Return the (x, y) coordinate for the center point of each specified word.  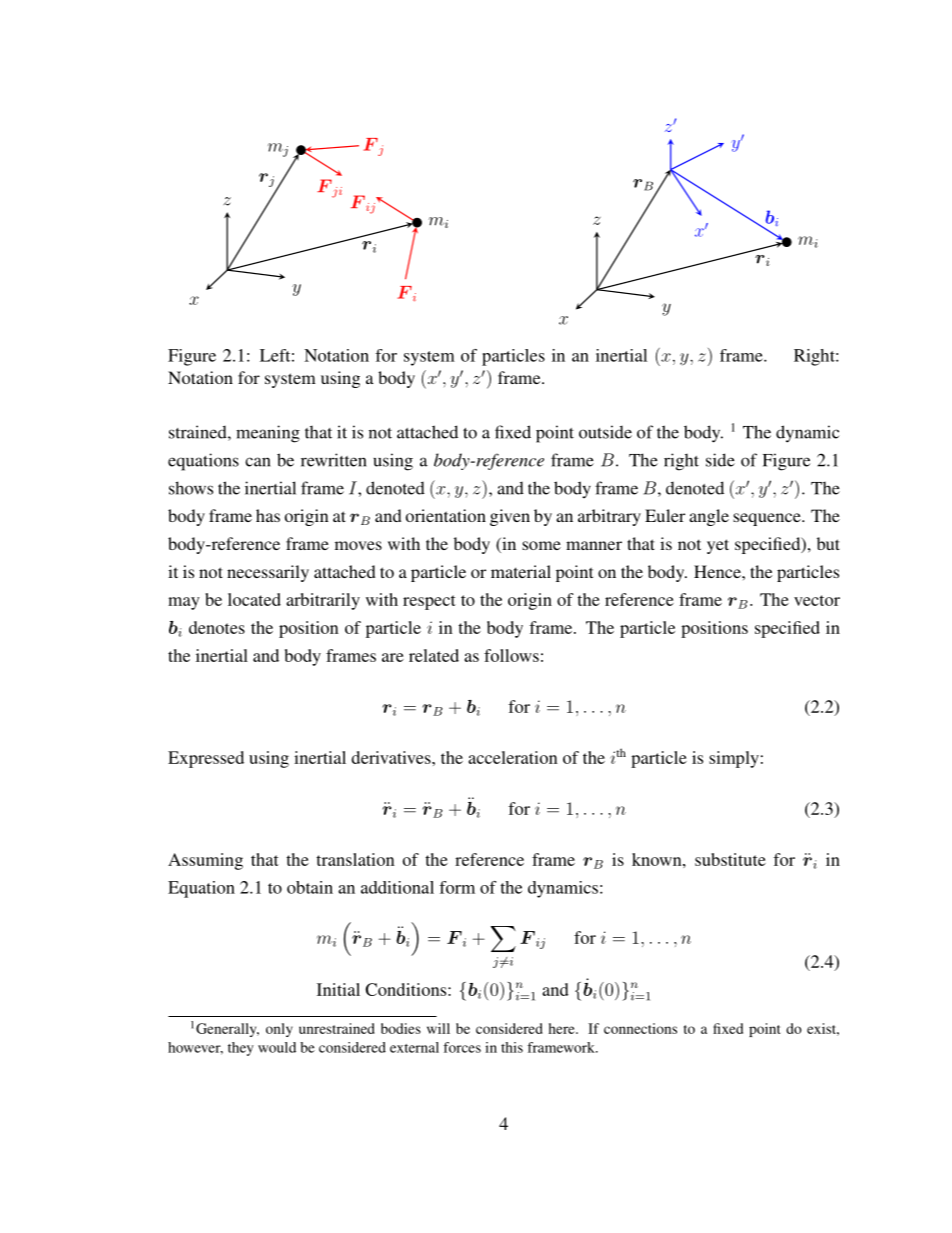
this (512, 1047)
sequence (768, 519)
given (510, 517)
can (257, 462)
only (279, 1030)
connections (640, 1028)
